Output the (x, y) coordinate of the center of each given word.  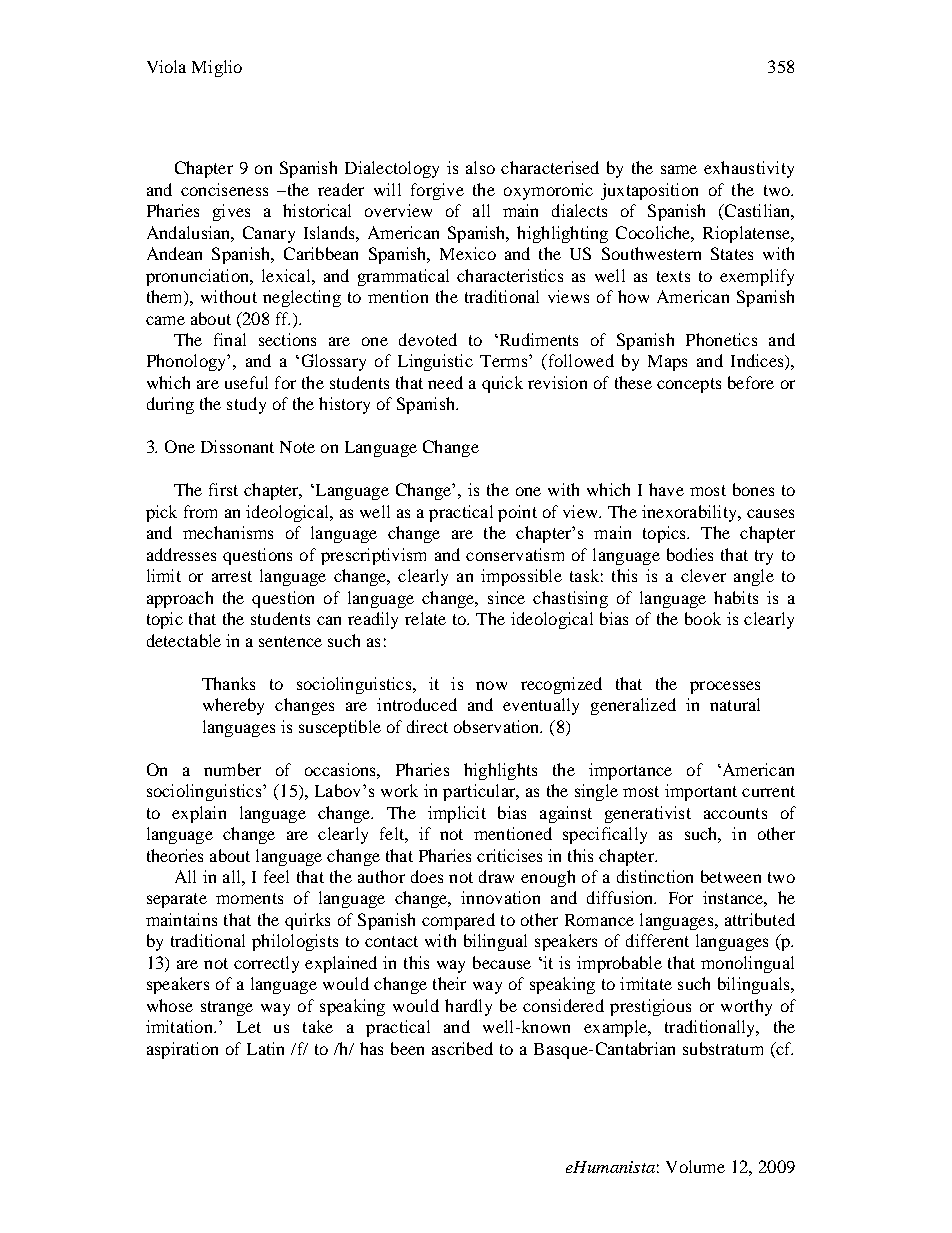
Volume (695, 1166)
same (679, 169)
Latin (265, 1048)
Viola (166, 66)
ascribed (462, 1048)
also (480, 167)
